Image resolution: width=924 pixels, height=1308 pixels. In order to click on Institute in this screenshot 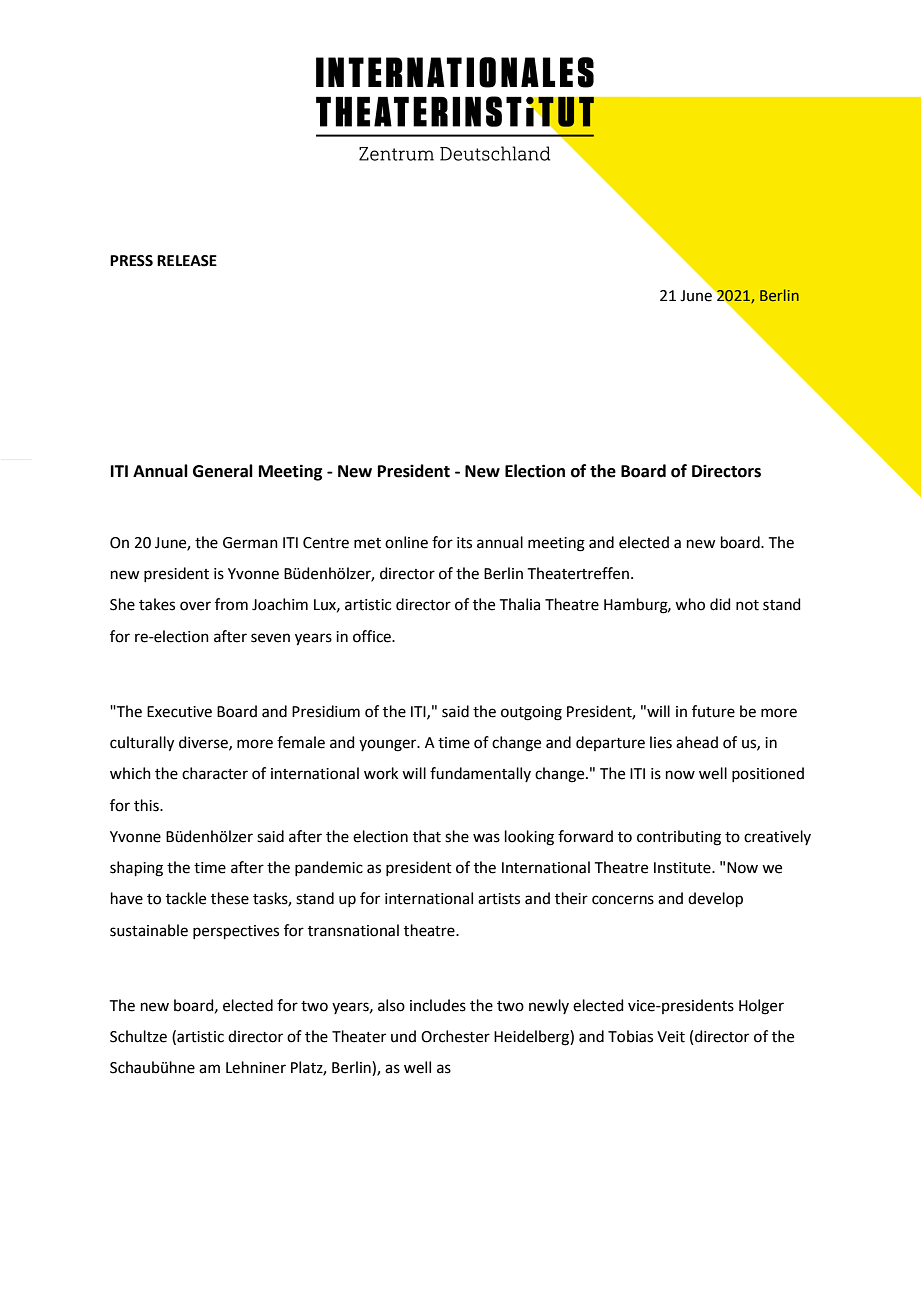, I will do `click(683, 868)`.
